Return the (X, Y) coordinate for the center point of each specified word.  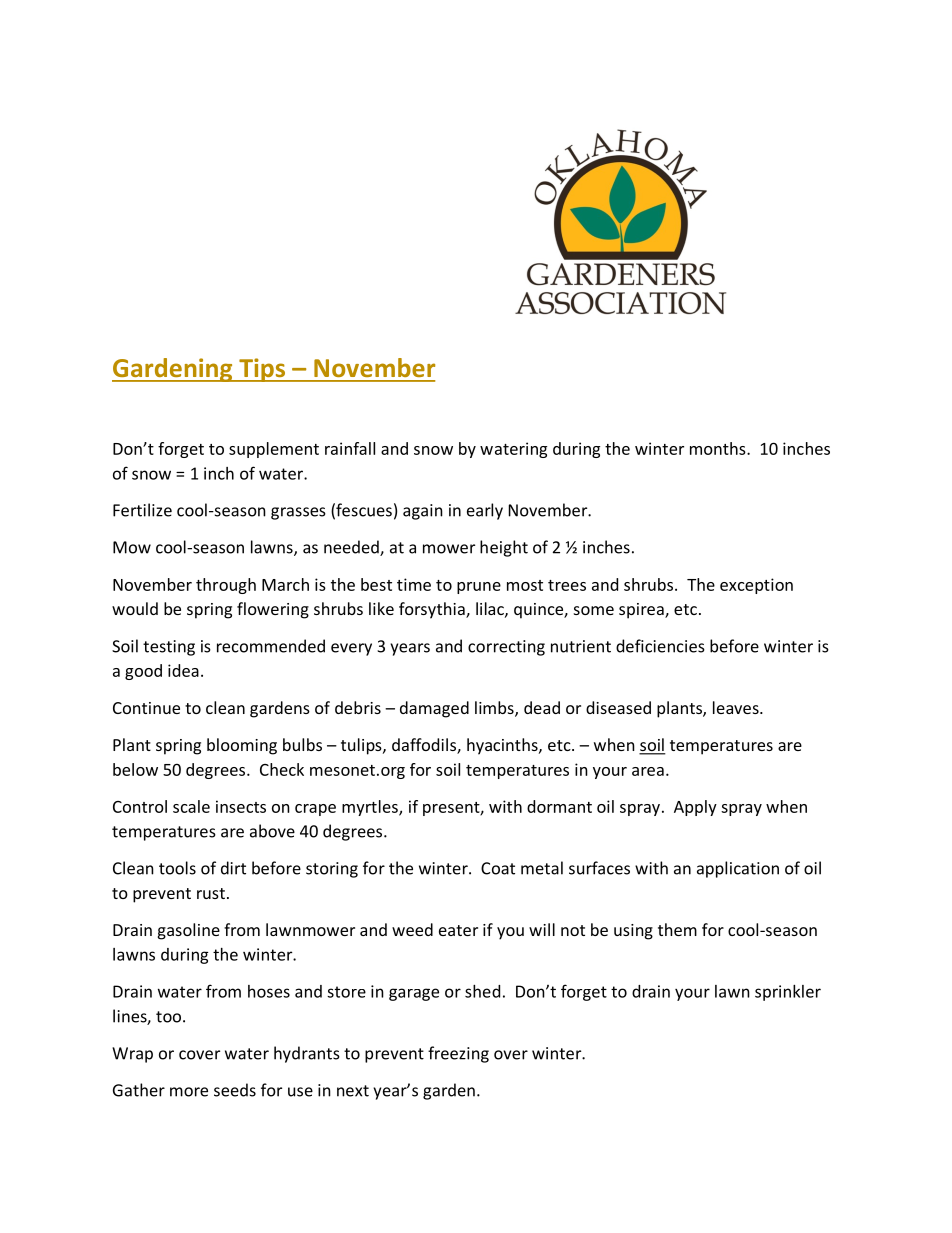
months (719, 448)
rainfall (350, 448)
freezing (458, 1054)
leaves (737, 707)
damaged (434, 709)
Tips (262, 370)
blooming (242, 746)
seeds (235, 1090)
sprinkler (788, 993)
